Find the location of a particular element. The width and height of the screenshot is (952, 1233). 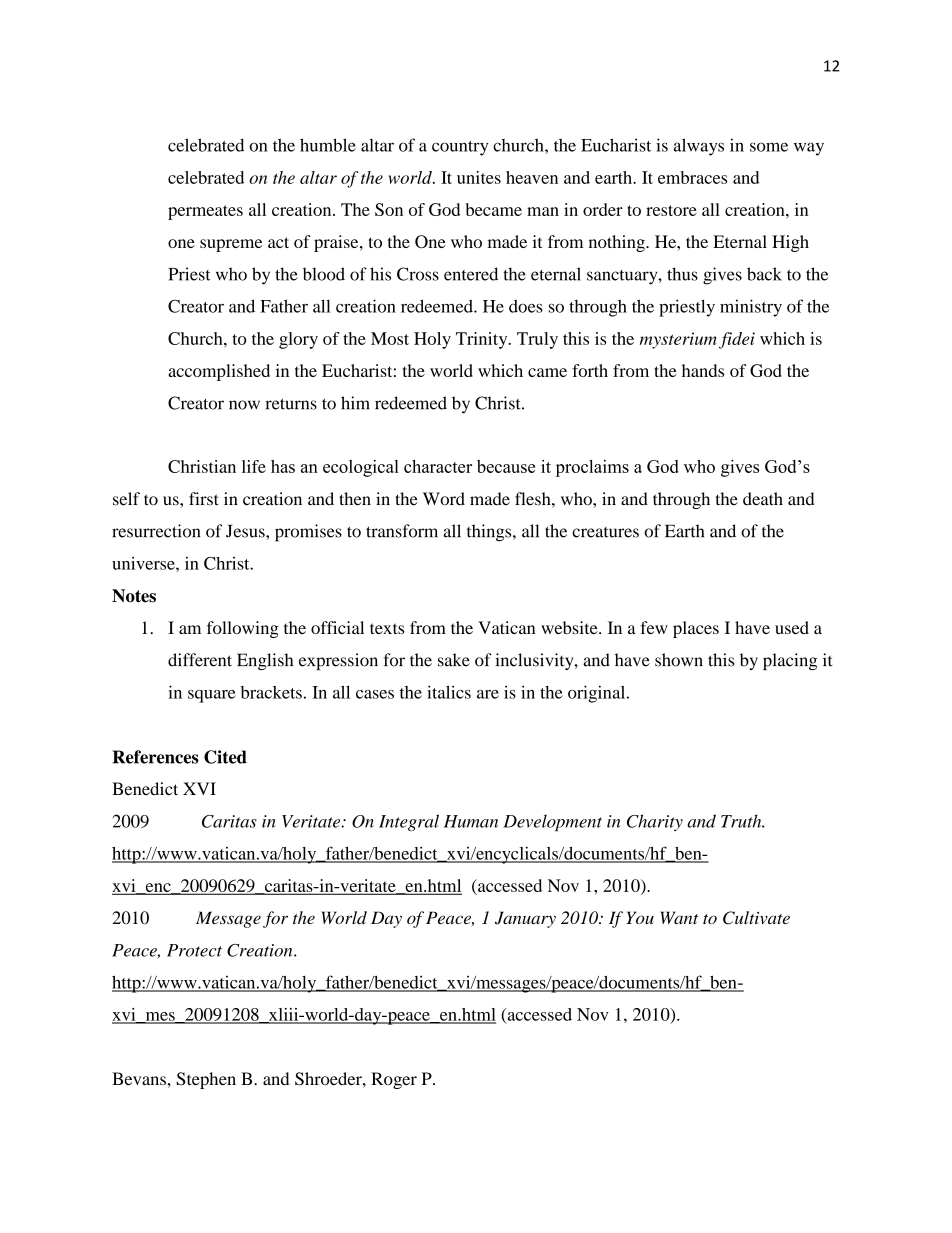

Human is located at coordinates (471, 821).
